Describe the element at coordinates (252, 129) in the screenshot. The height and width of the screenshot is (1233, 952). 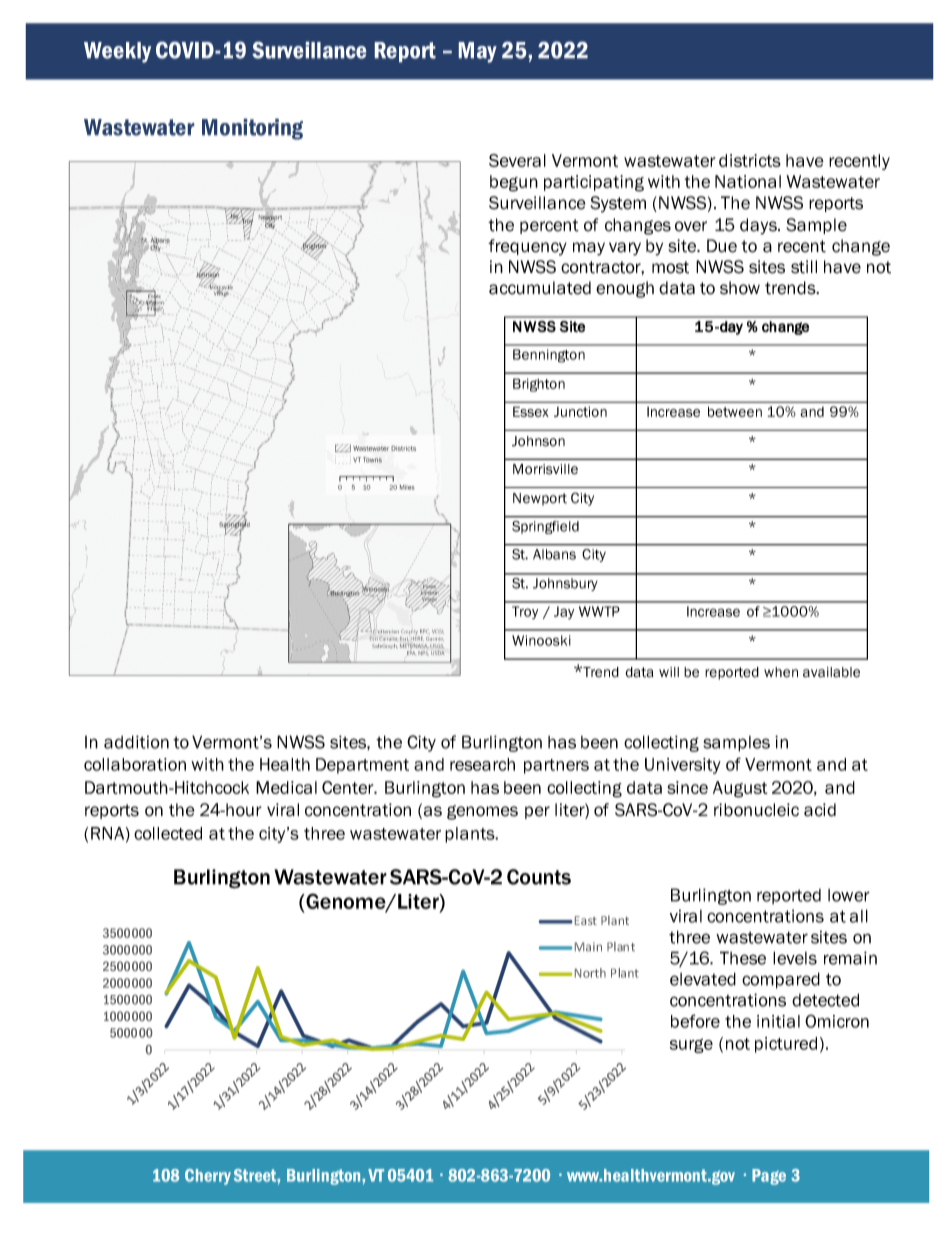
I see `Monitoring` at that location.
